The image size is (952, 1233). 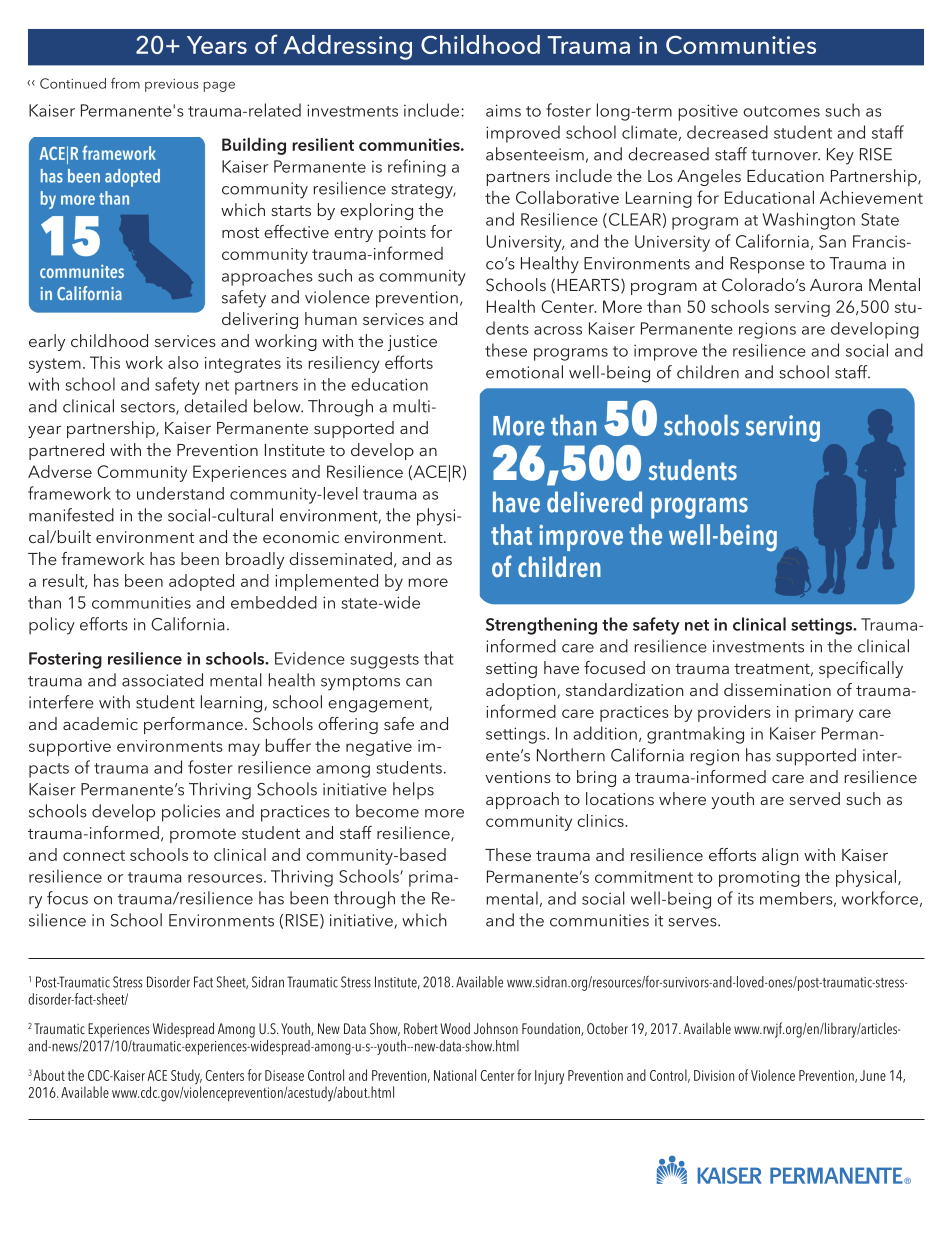 What do you see at coordinates (861, 669) in the screenshot?
I see `specifically` at bounding box center [861, 669].
